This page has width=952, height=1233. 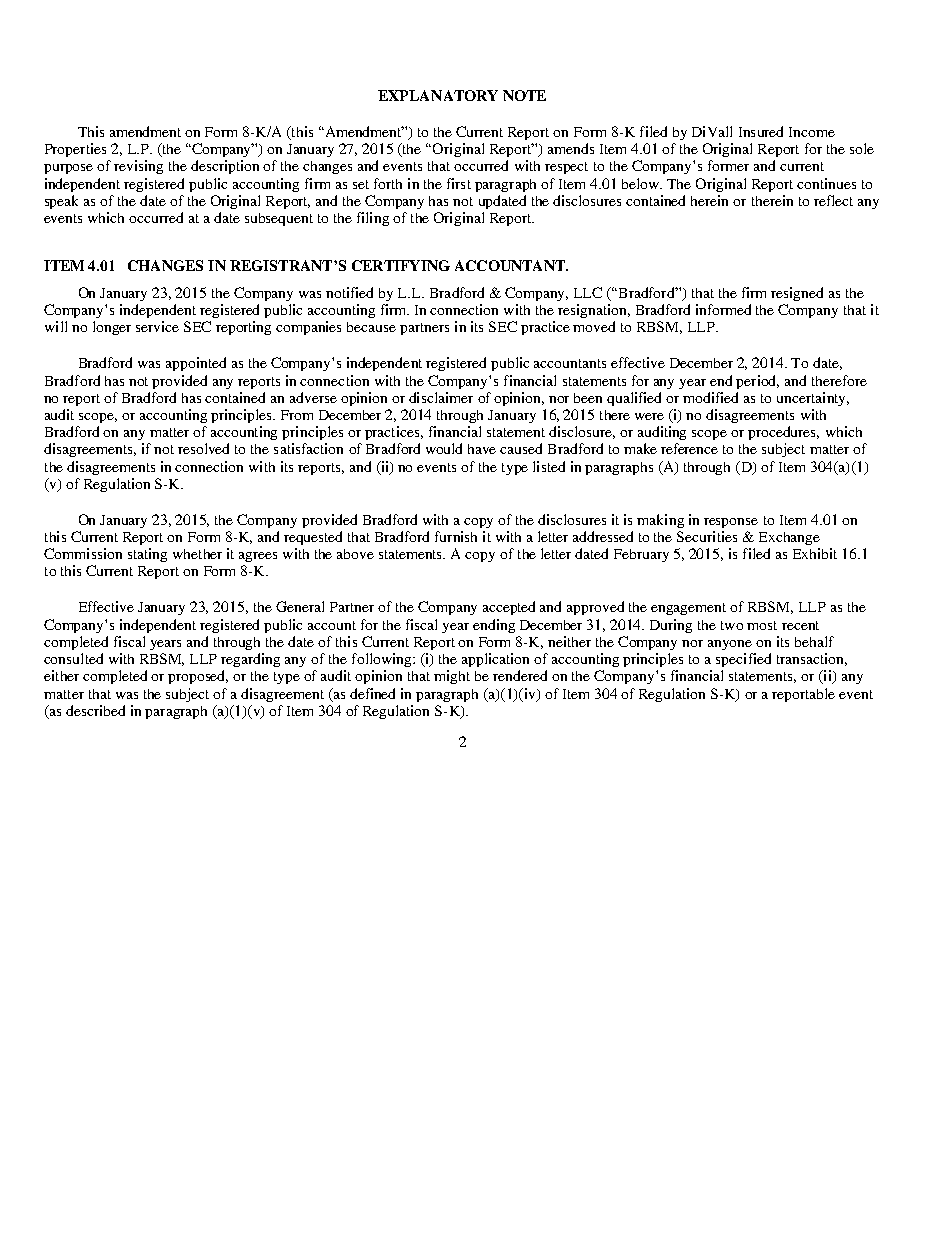 I want to click on accepted, so click(x=509, y=608).
